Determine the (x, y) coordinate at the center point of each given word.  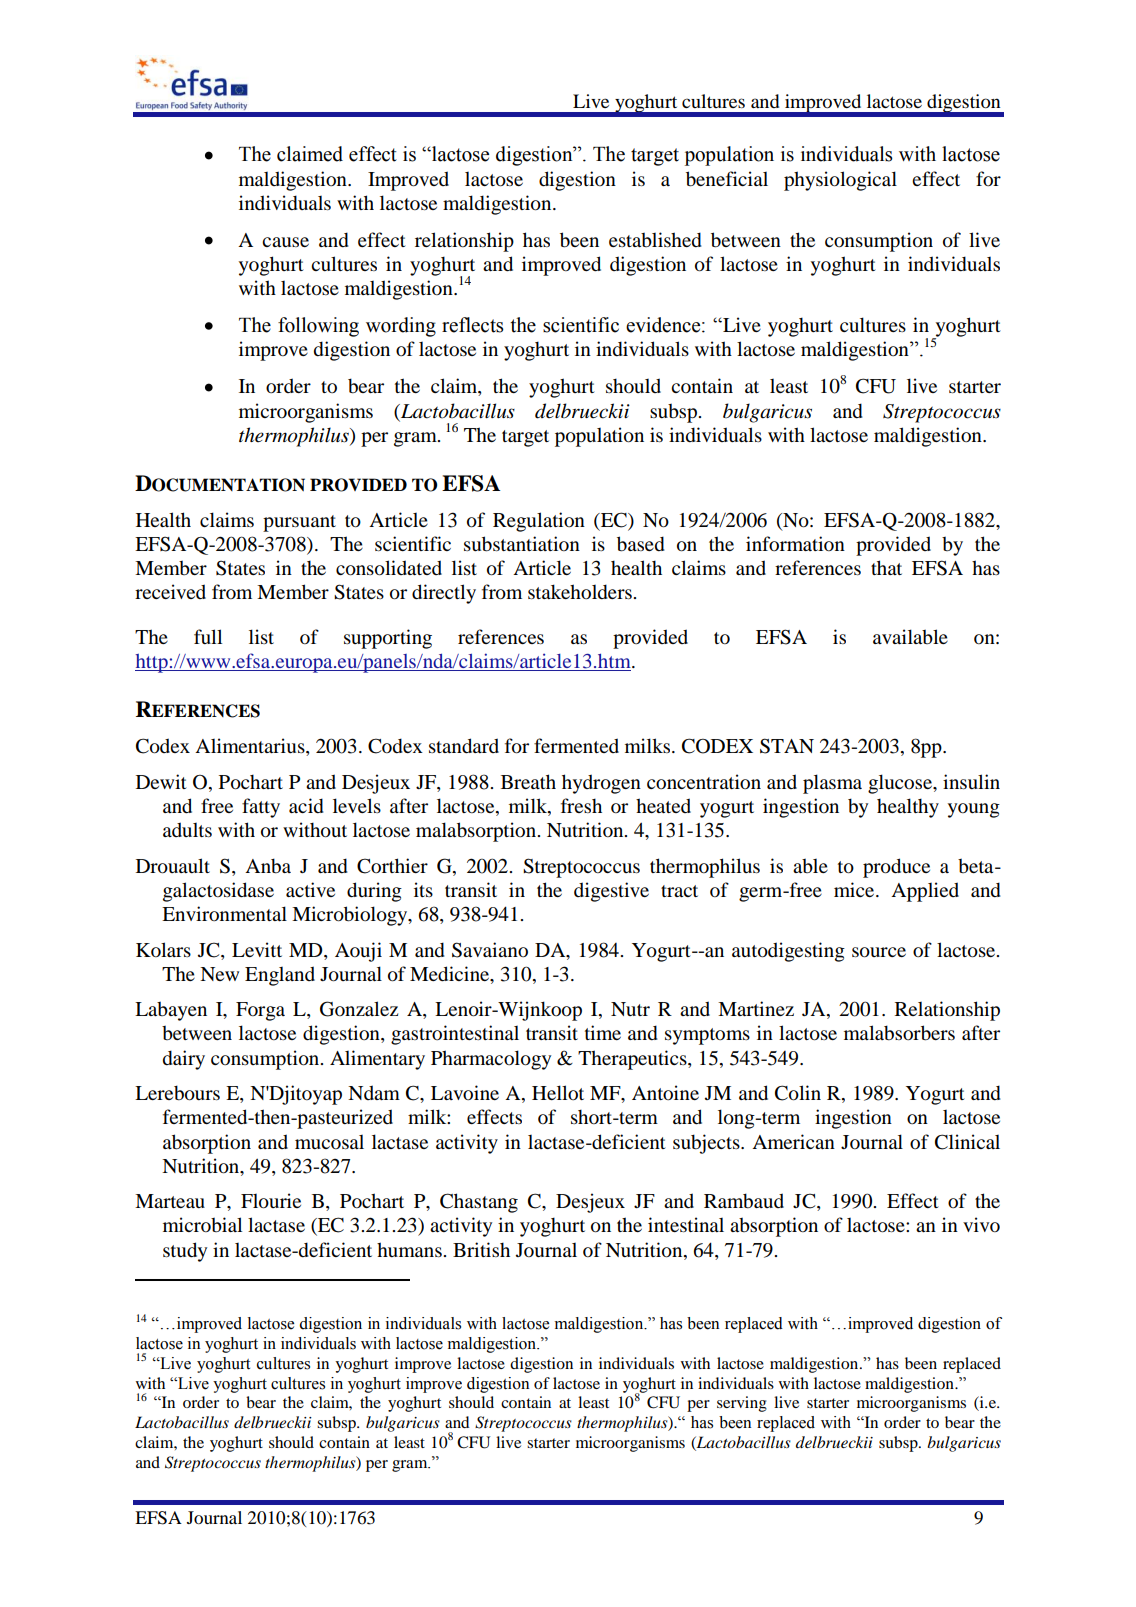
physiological (840, 181)
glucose (901, 784)
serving (742, 1404)
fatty (261, 808)
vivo (981, 1224)
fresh (581, 805)
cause (285, 242)
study (185, 1252)
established (655, 239)
